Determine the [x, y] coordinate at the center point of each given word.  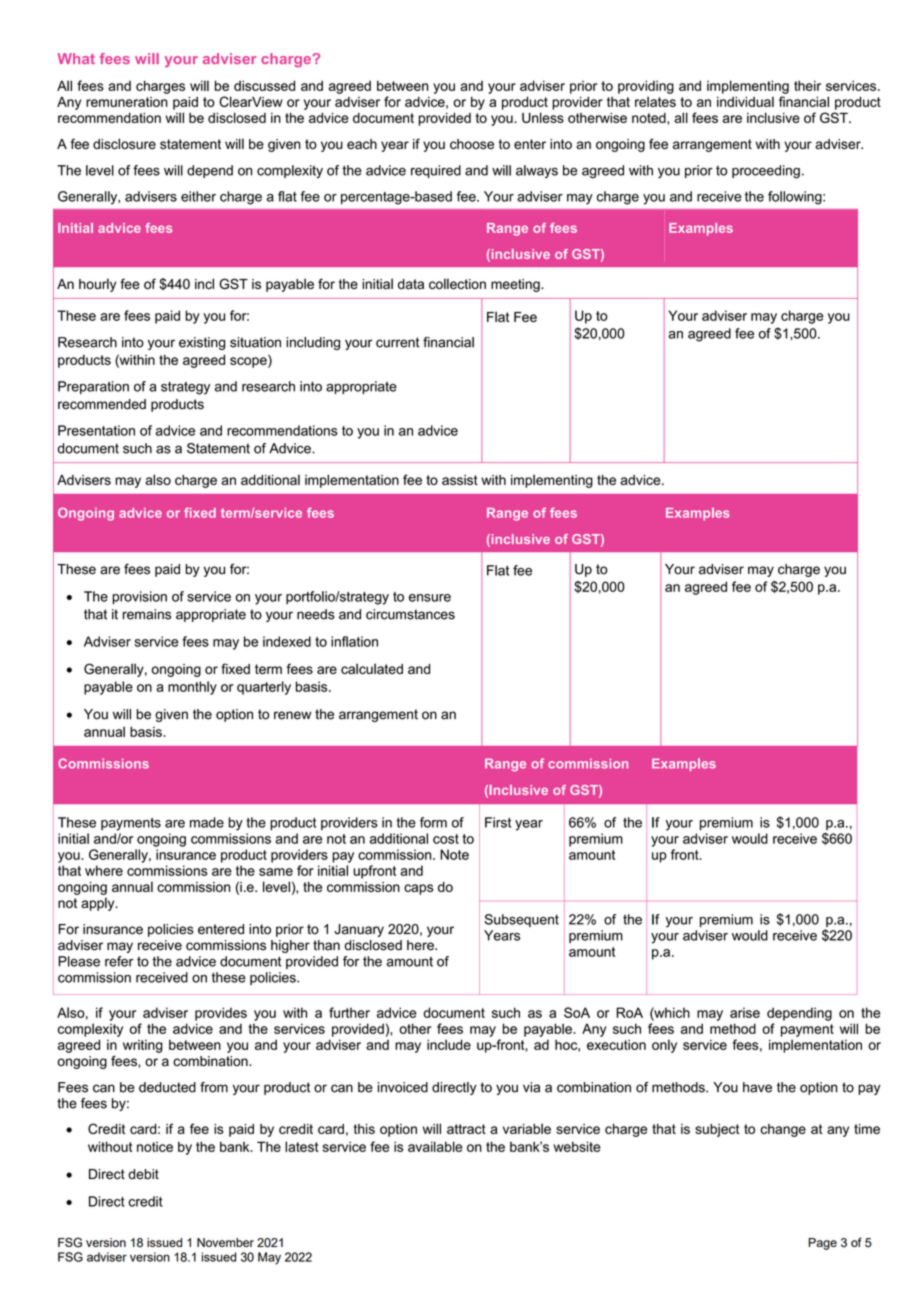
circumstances [410, 614]
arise [745, 1012]
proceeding [766, 172]
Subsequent [521, 920]
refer [119, 961]
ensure [430, 598]
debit [143, 1174]
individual [745, 101]
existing [202, 343]
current [398, 342]
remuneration [127, 102]
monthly [192, 688]
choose [472, 144]
